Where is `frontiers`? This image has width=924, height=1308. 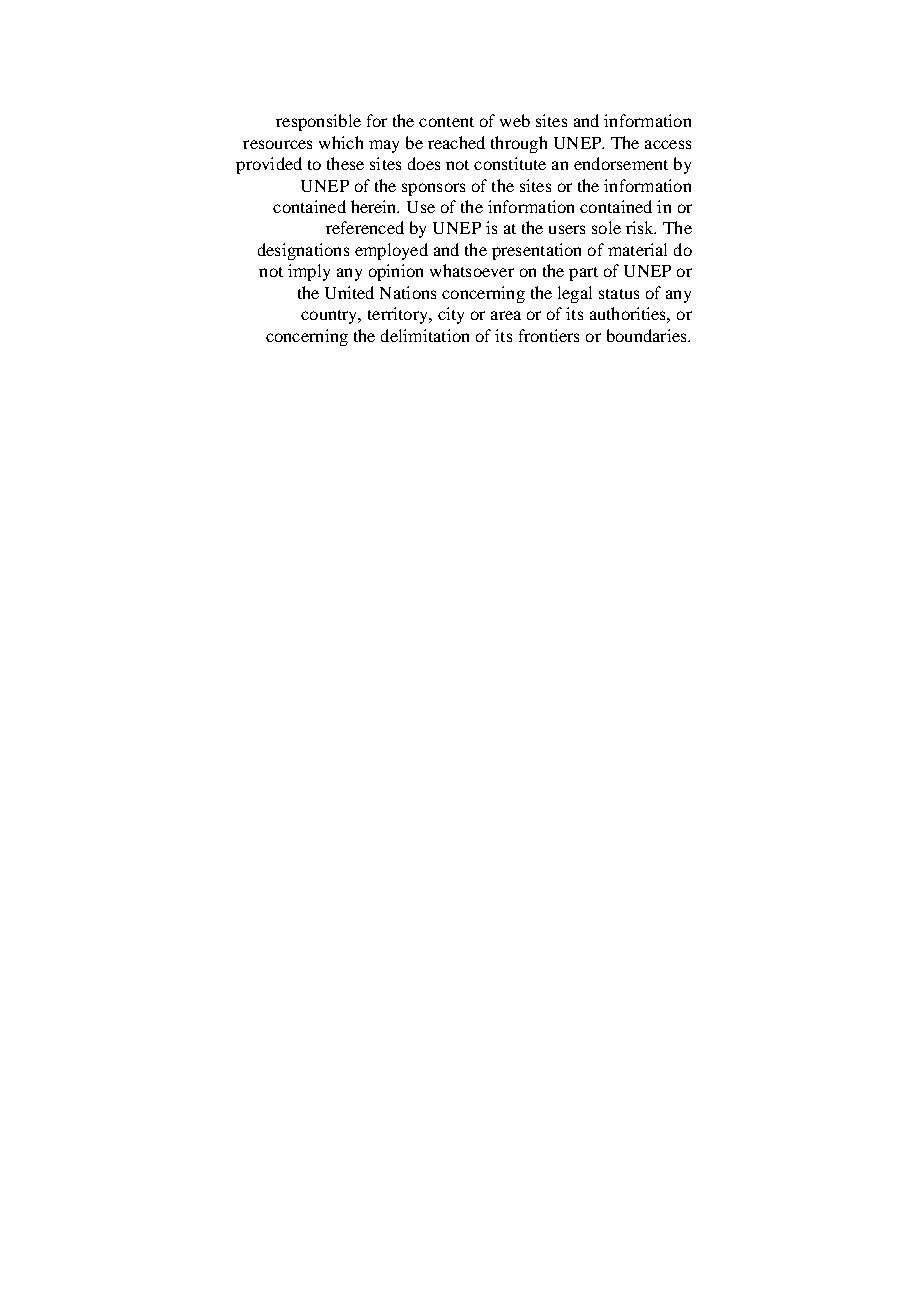
frontiers is located at coordinates (549, 335).
